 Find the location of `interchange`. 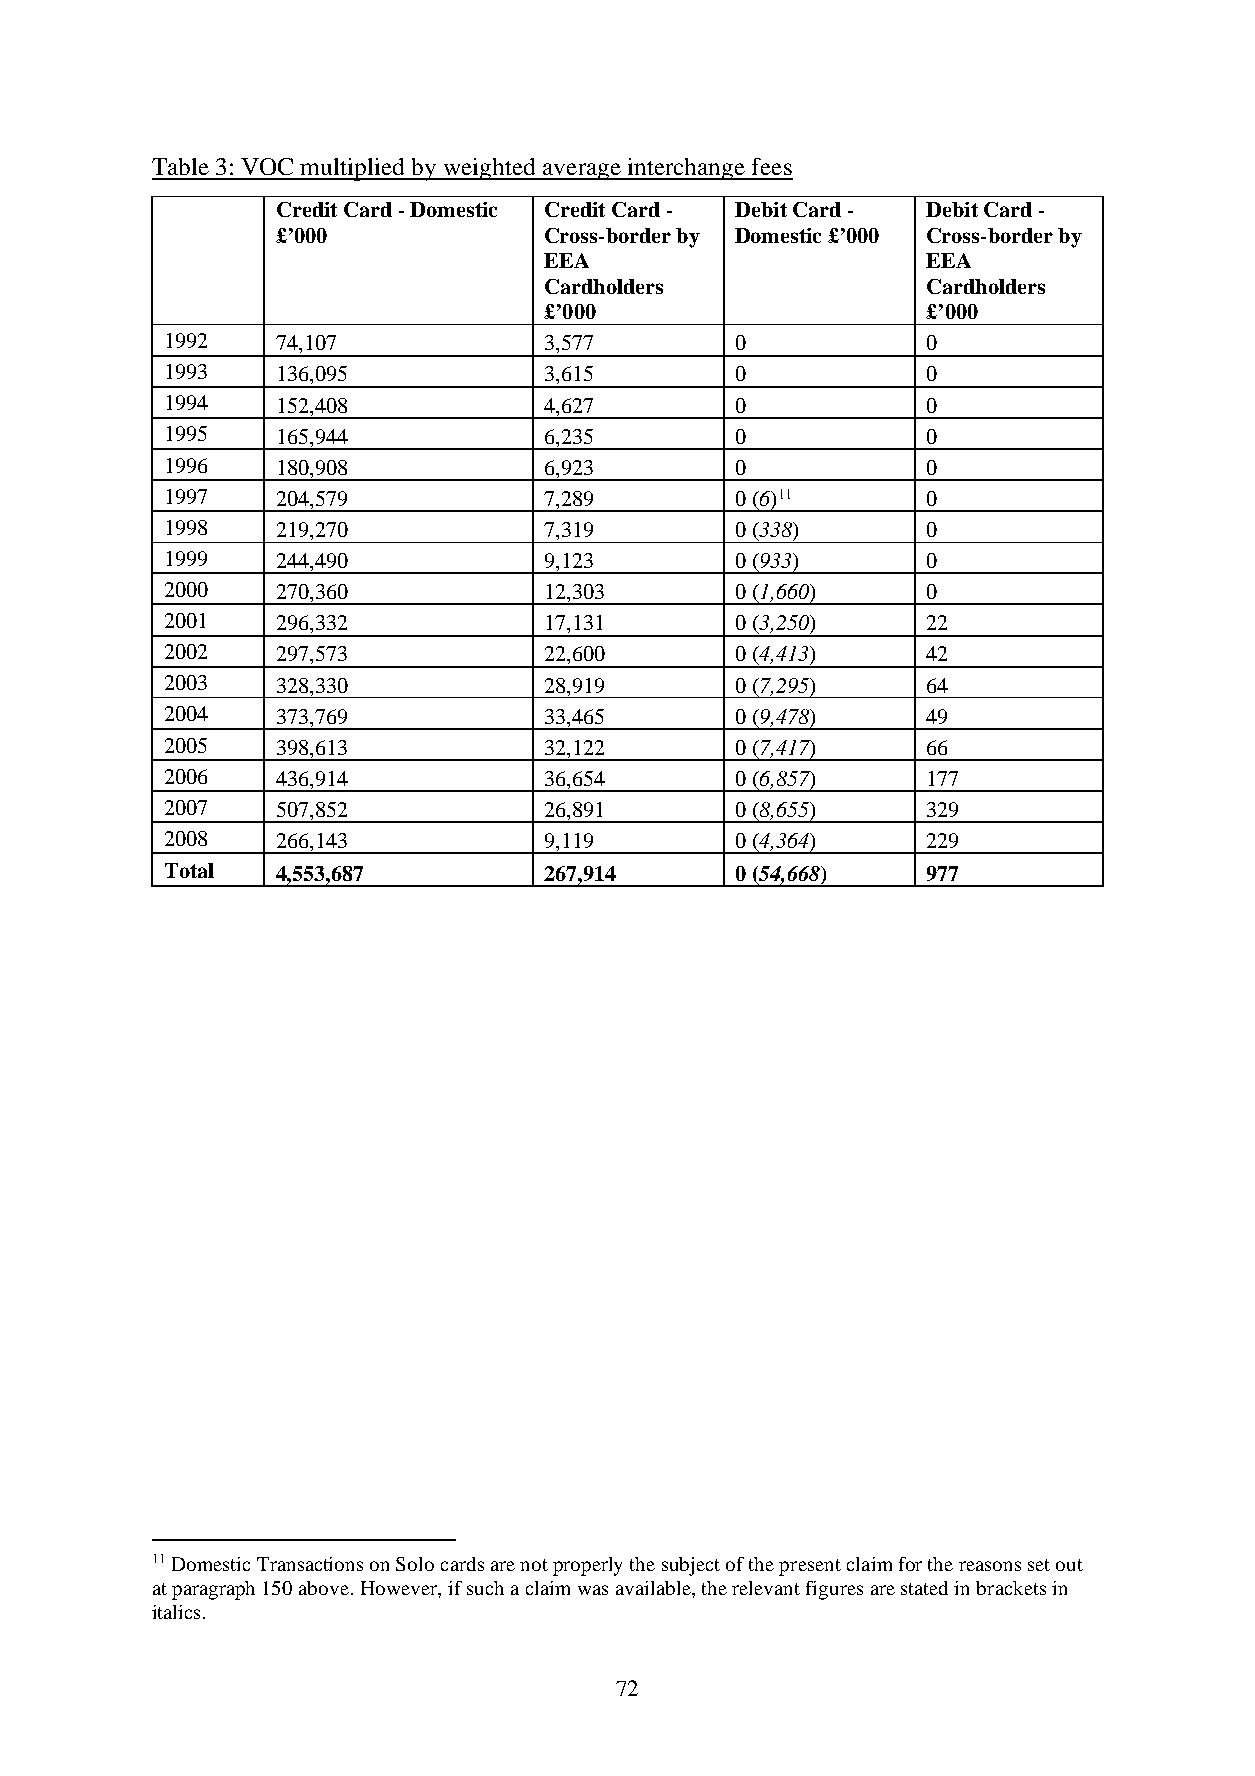

interchange is located at coordinates (686, 169).
